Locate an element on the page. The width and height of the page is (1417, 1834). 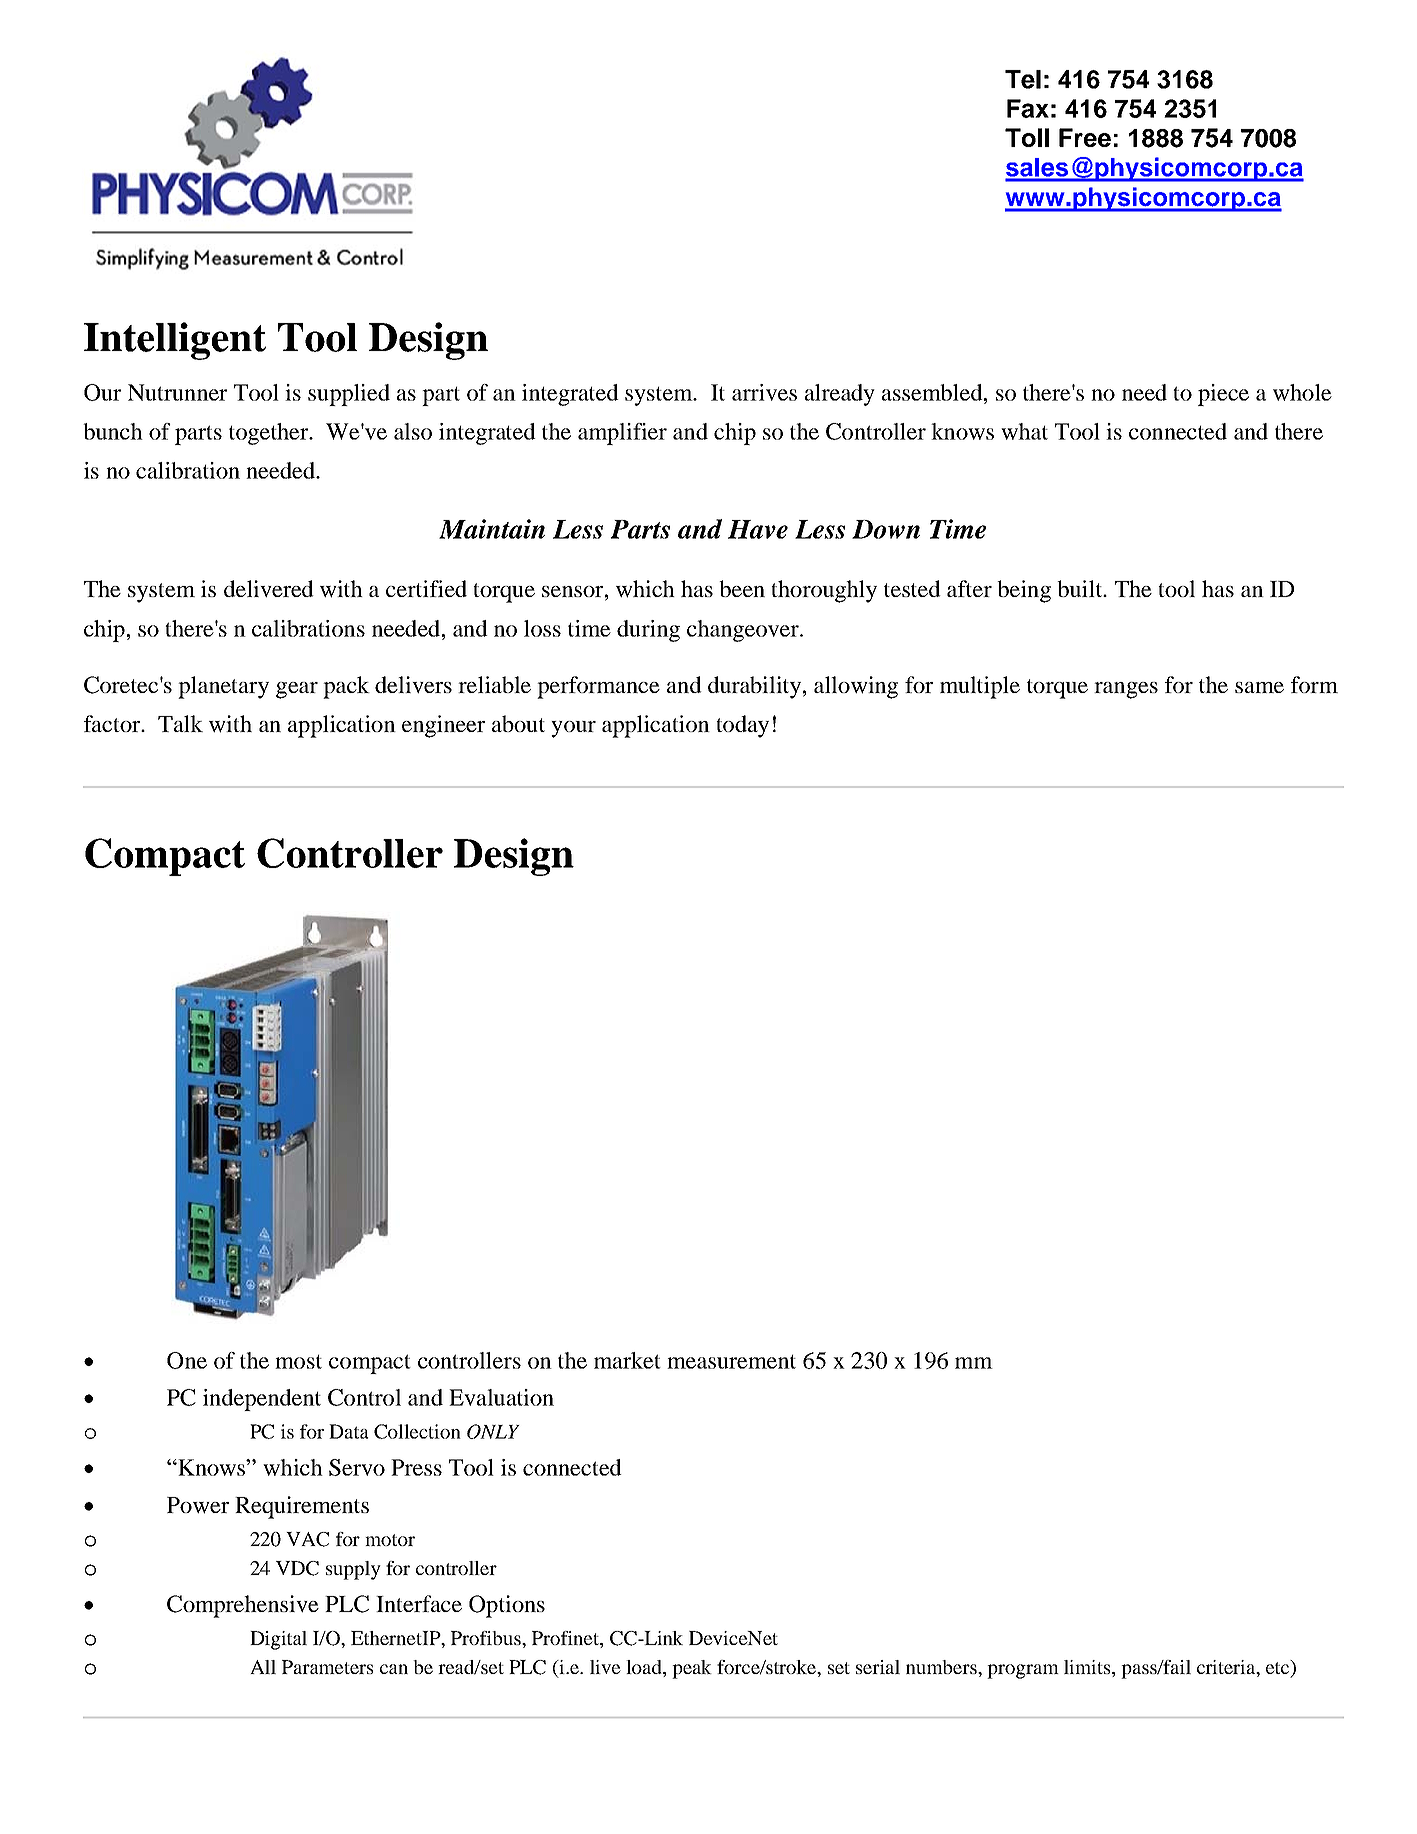
most is located at coordinates (298, 1362).
